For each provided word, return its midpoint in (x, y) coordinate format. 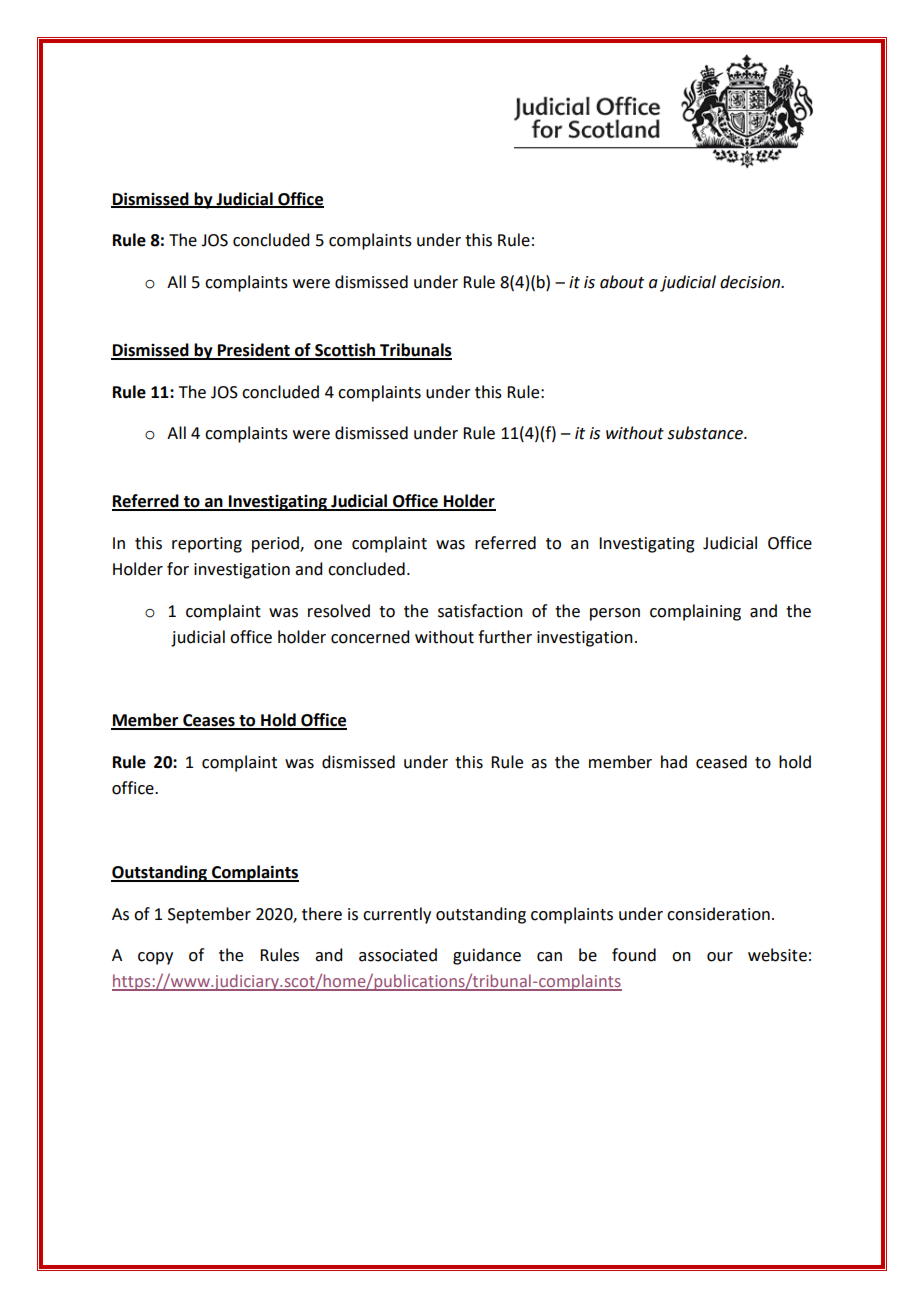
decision (751, 282)
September (209, 915)
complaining (695, 612)
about (622, 282)
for (178, 569)
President (254, 351)
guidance (487, 956)
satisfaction (480, 611)
